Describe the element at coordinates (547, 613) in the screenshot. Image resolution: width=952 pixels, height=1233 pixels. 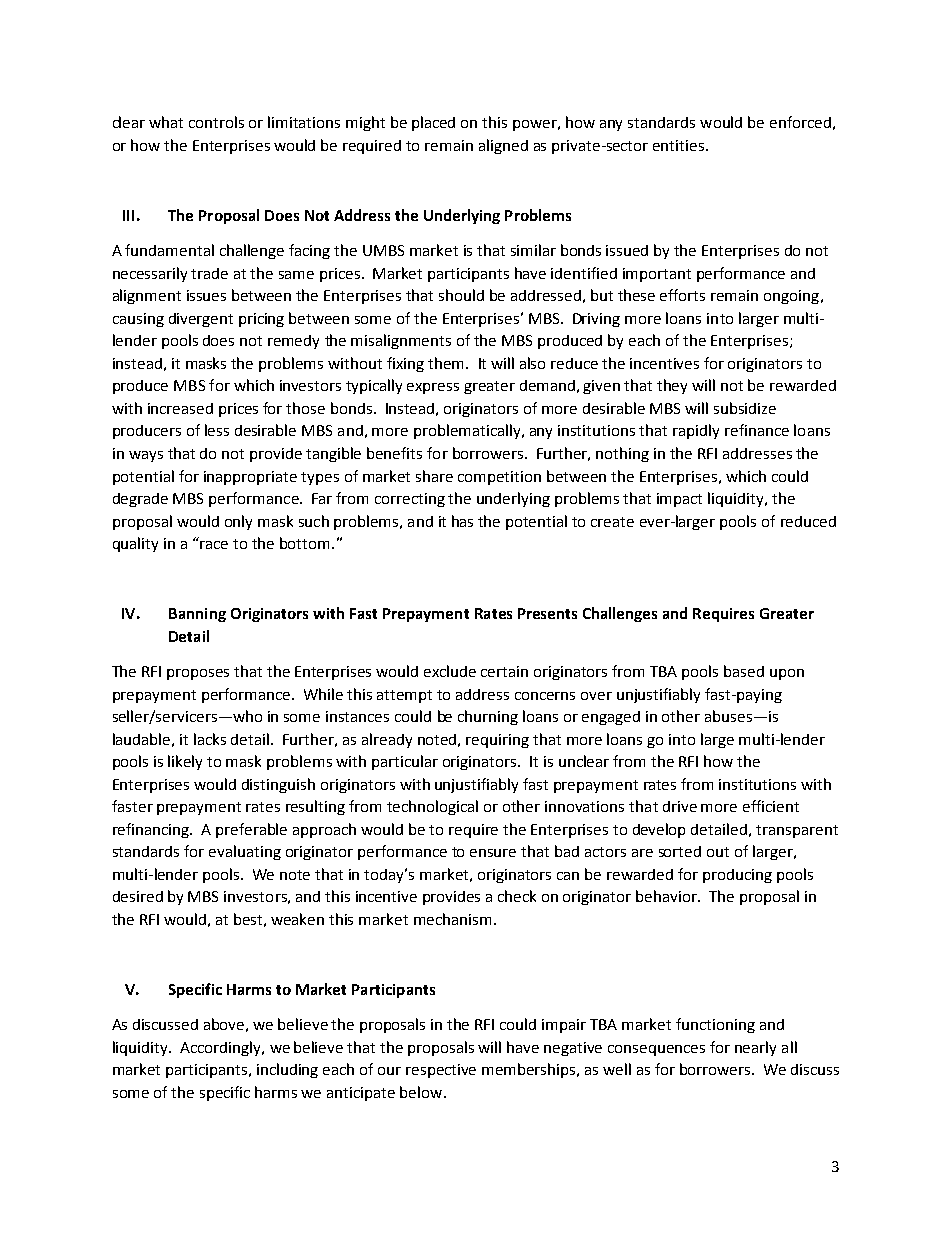
I see `Presents` at that location.
